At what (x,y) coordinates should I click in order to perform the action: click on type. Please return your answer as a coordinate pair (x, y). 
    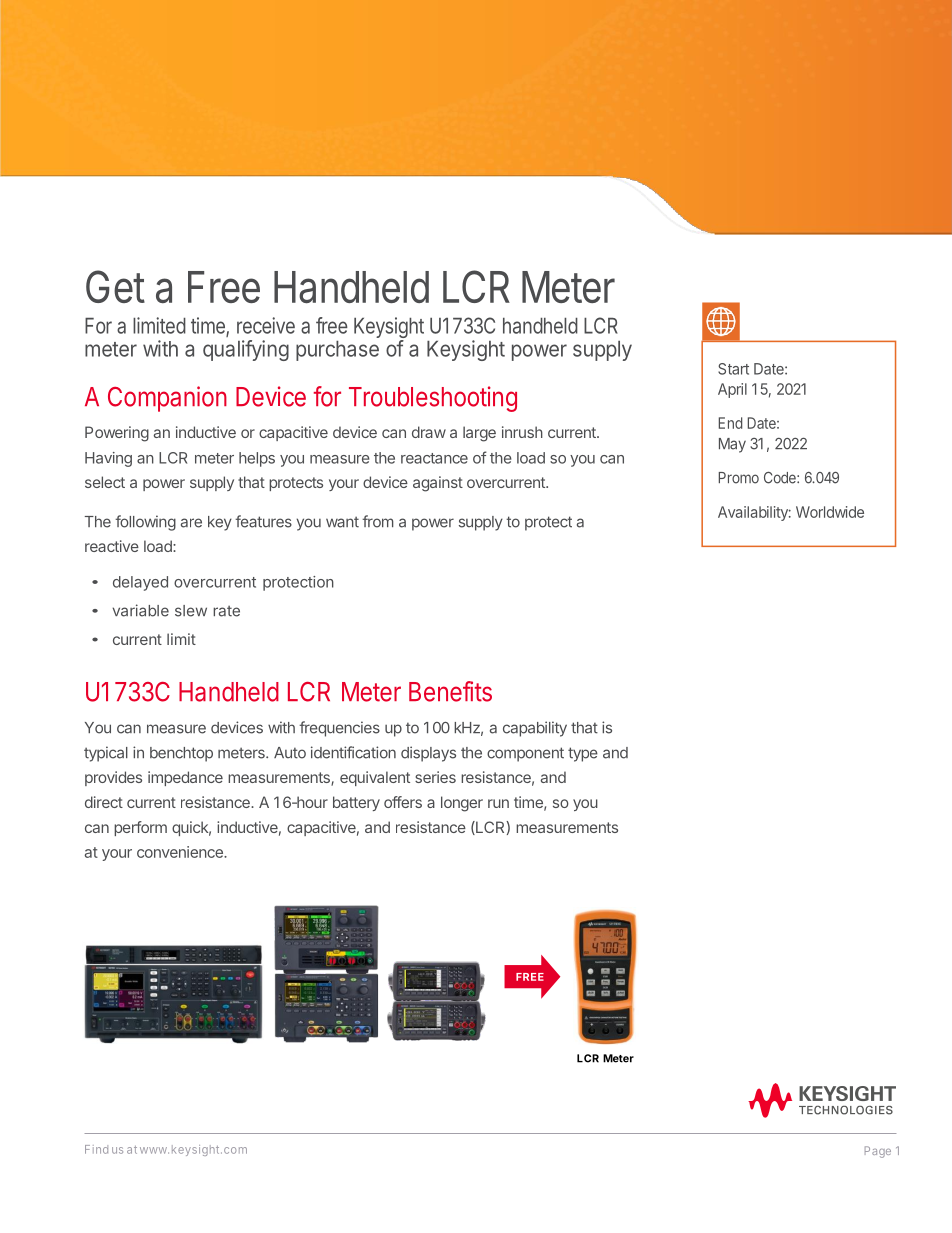
    Looking at the image, I should click on (583, 754).
